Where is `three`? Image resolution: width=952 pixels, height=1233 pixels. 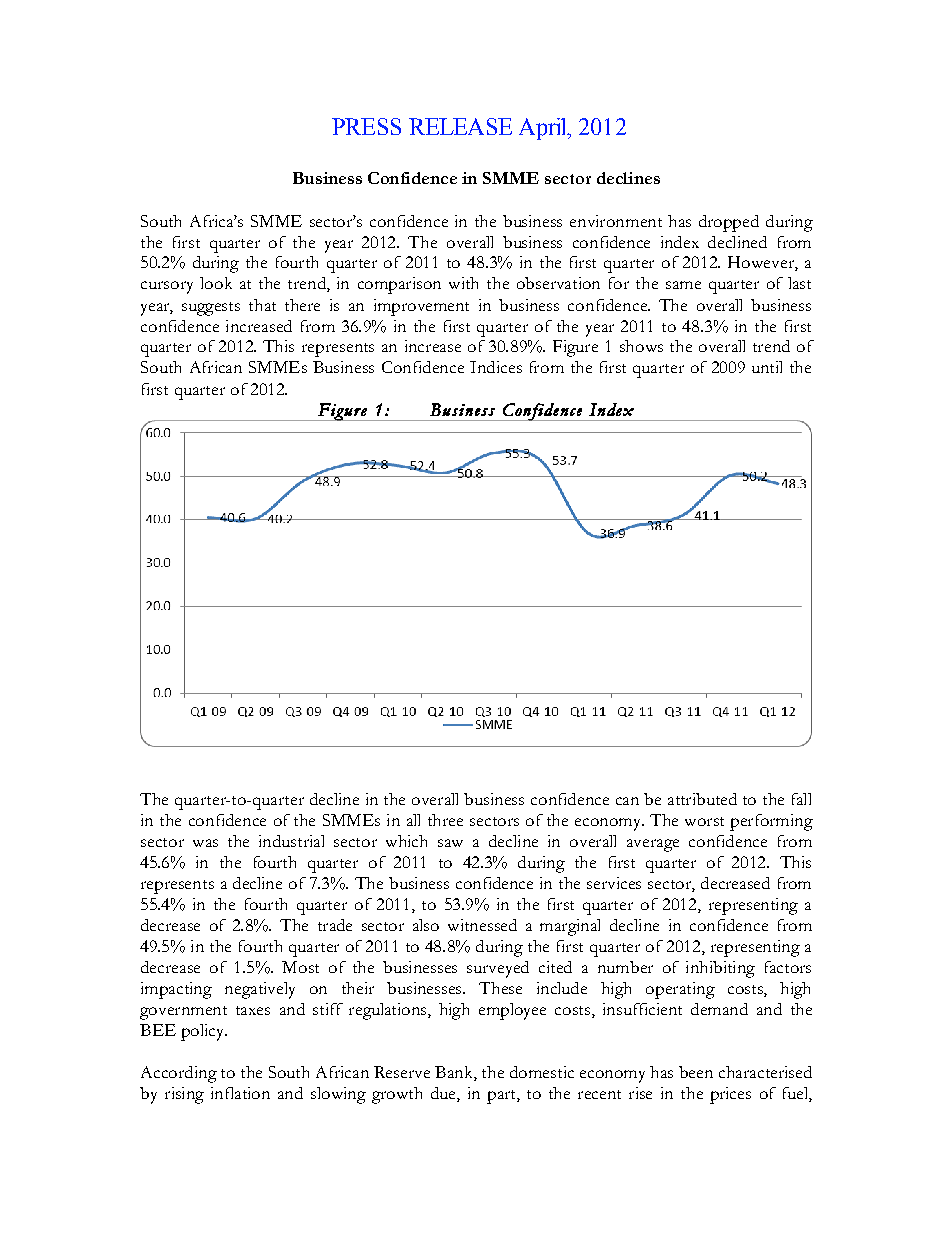 three is located at coordinates (445, 820).
